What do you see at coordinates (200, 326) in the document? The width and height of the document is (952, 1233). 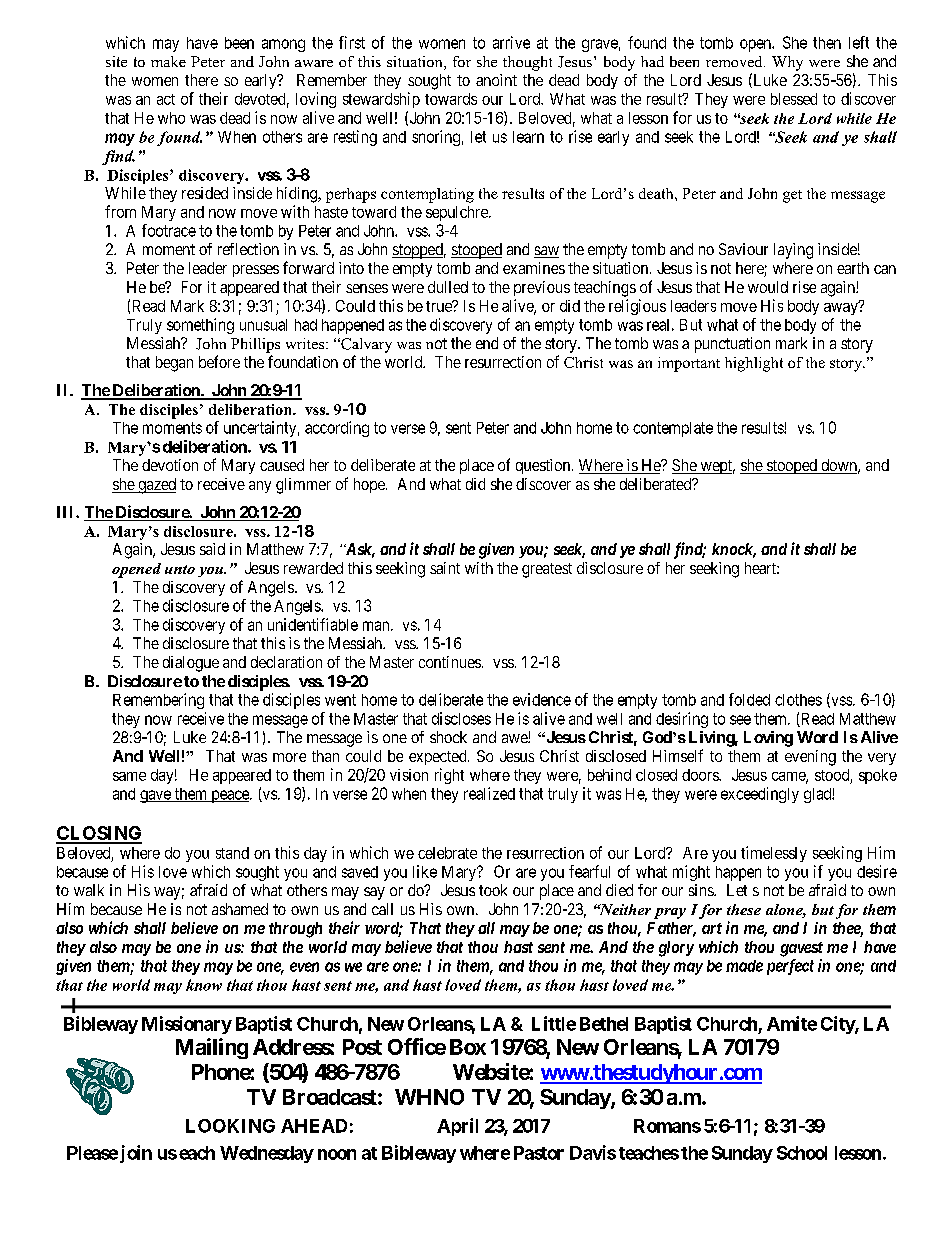 I see `something` at bounding box center [200, 326].
